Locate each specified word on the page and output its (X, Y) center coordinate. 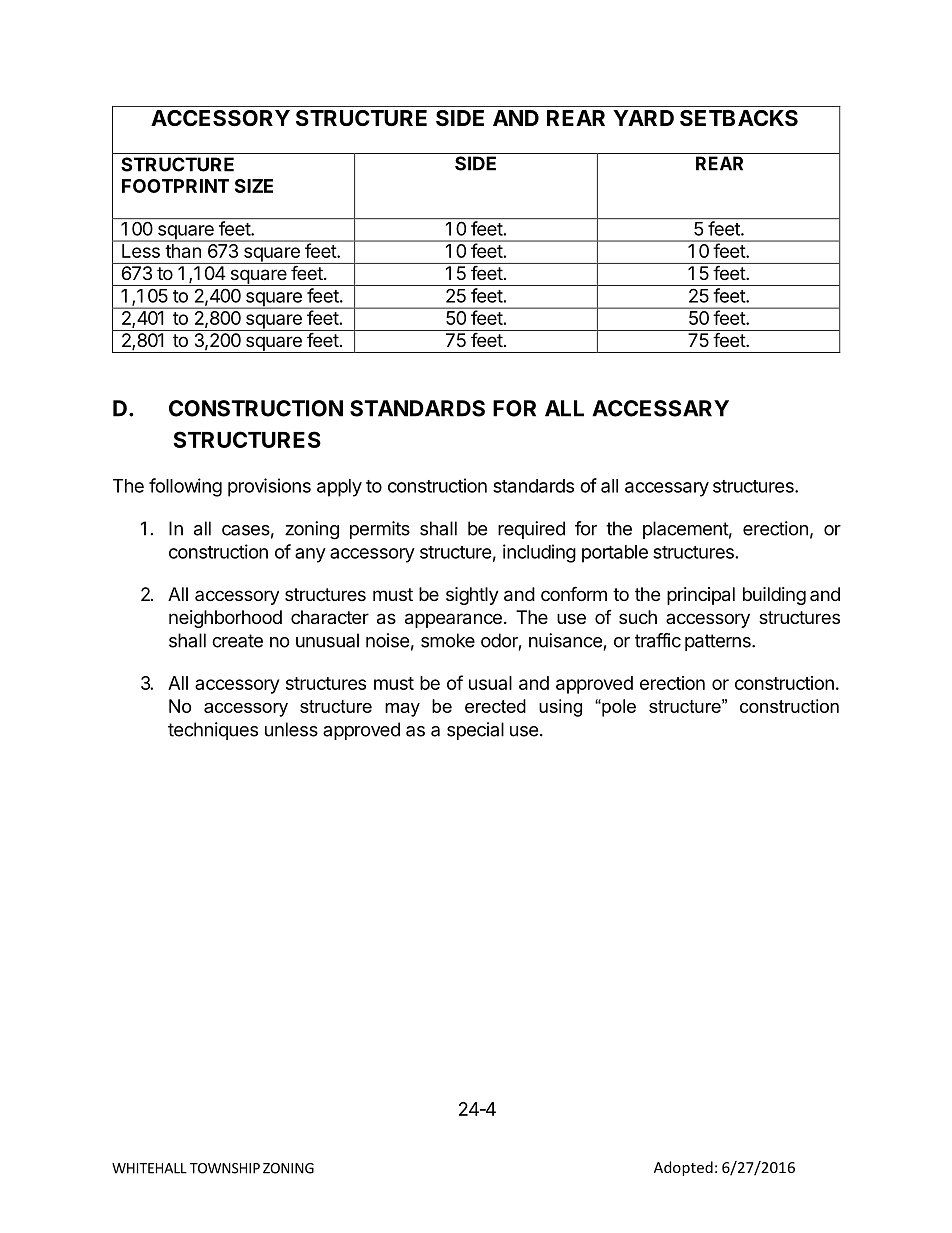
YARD (643, 118)
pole (618, 708)
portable (615, 554)
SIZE (254, 186)
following (185, 487)
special (475, 731)
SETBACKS (739, 118)
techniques (213, 731)
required (531, 530)
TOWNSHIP (225, 1168)
